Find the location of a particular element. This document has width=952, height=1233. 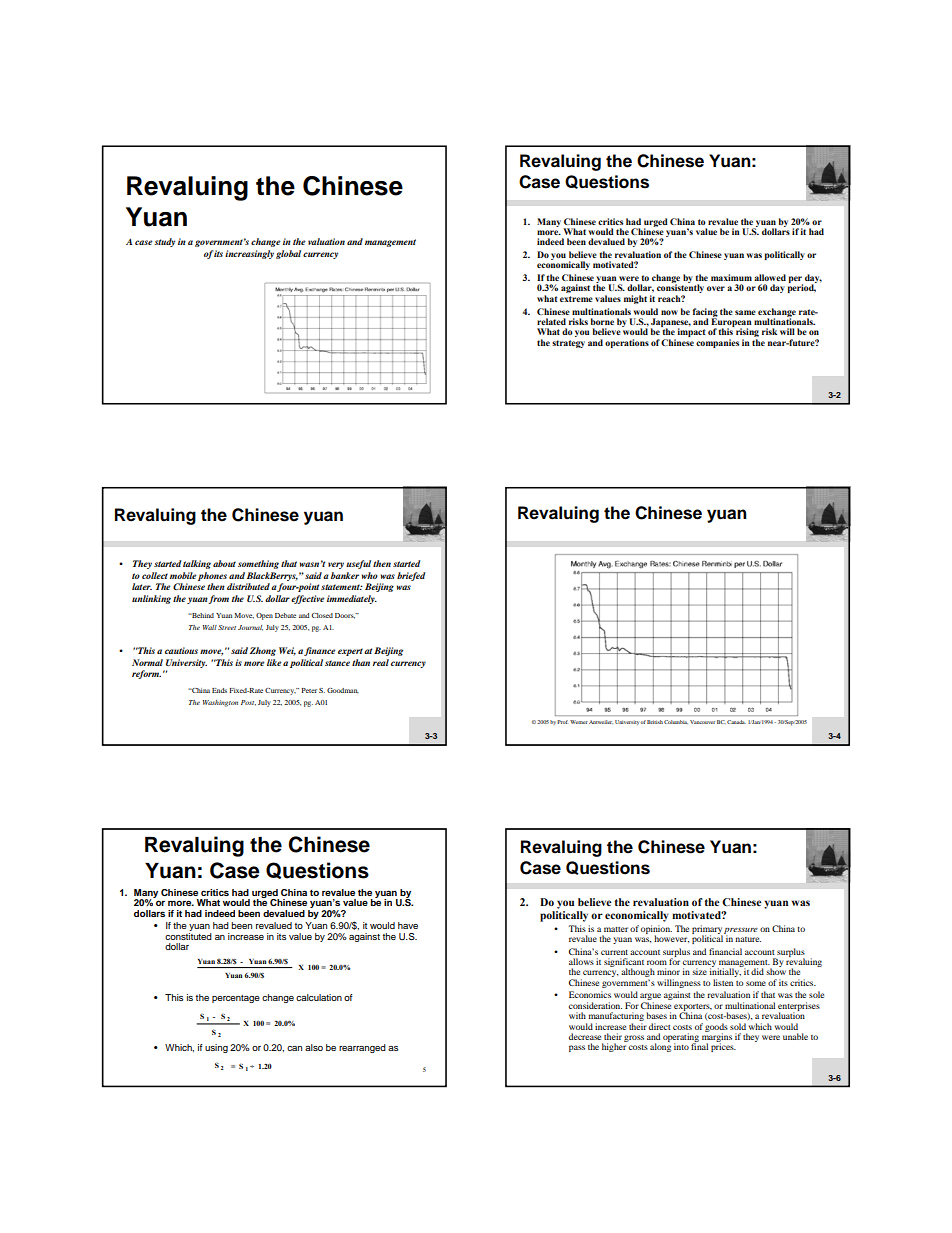

using is located at coordinates (216, 1048).
